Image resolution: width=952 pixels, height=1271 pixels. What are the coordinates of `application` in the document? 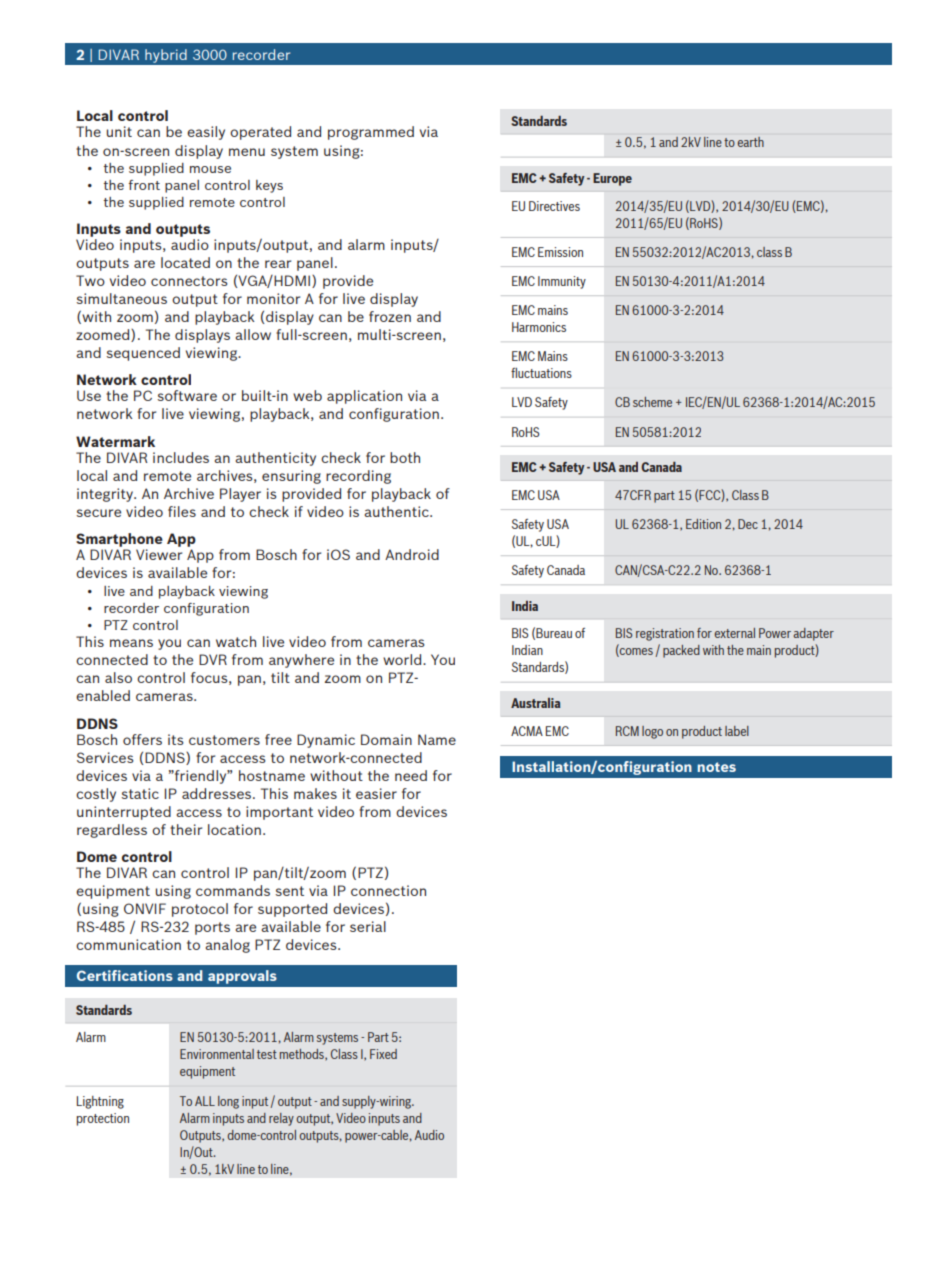 It's located at (364, 397).
